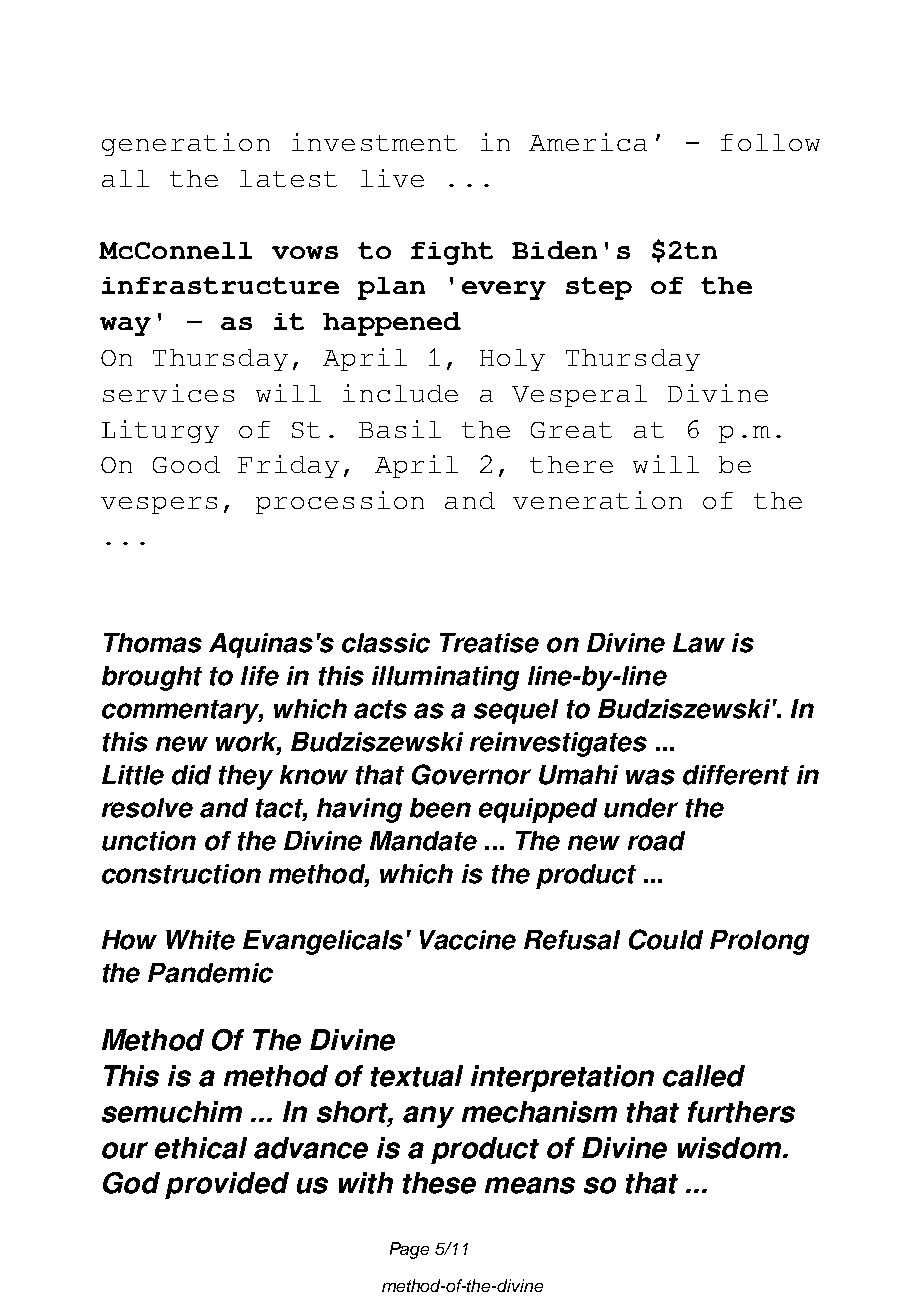 This screenshot has height=1311, width=924. I want to click on follow, so click(770, 142).
